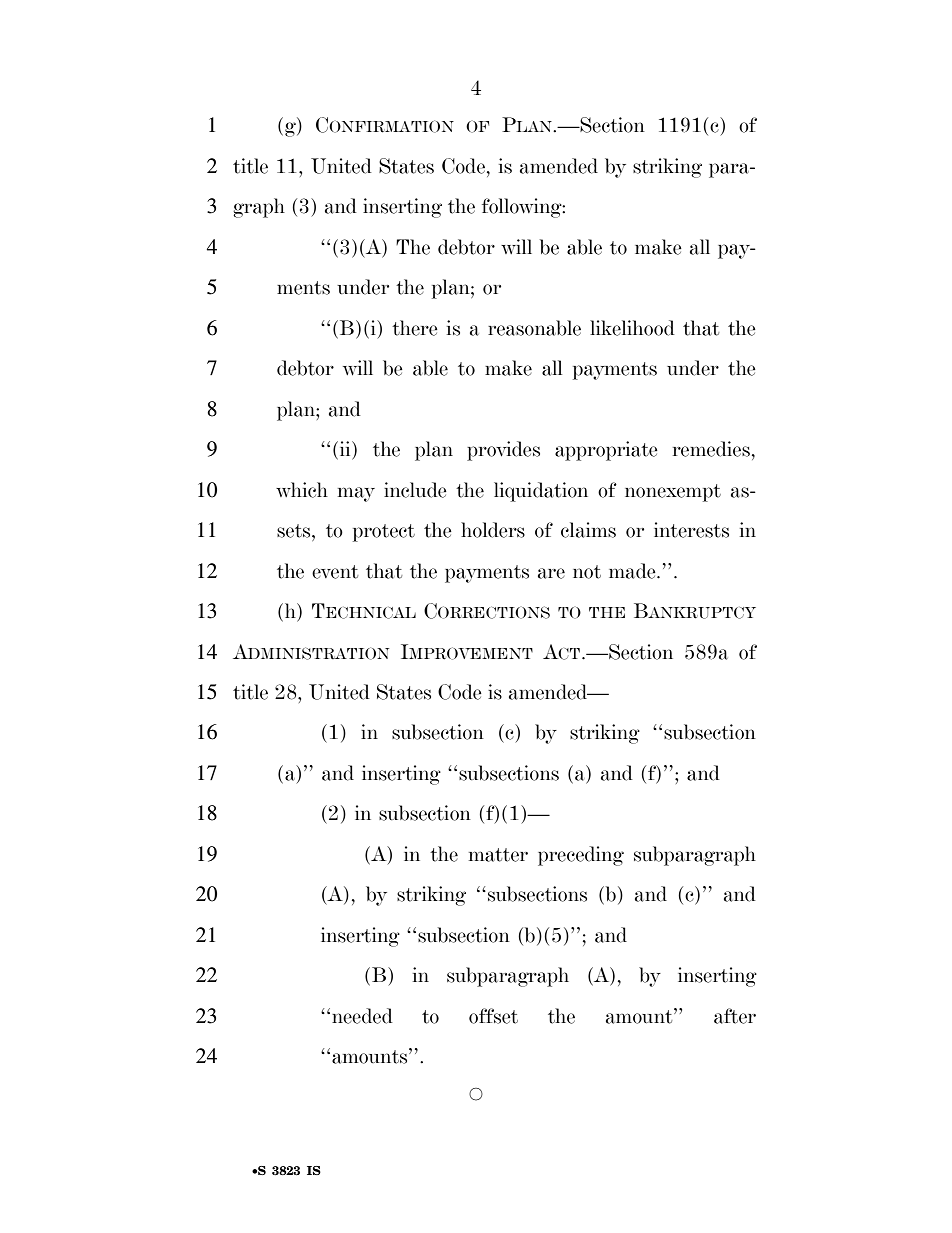 This screenshot has height=1233, width=952. What do you see at coordinates (711, 449) in the screenshot?
I see `remedies` at bounding box center [711, 449].
